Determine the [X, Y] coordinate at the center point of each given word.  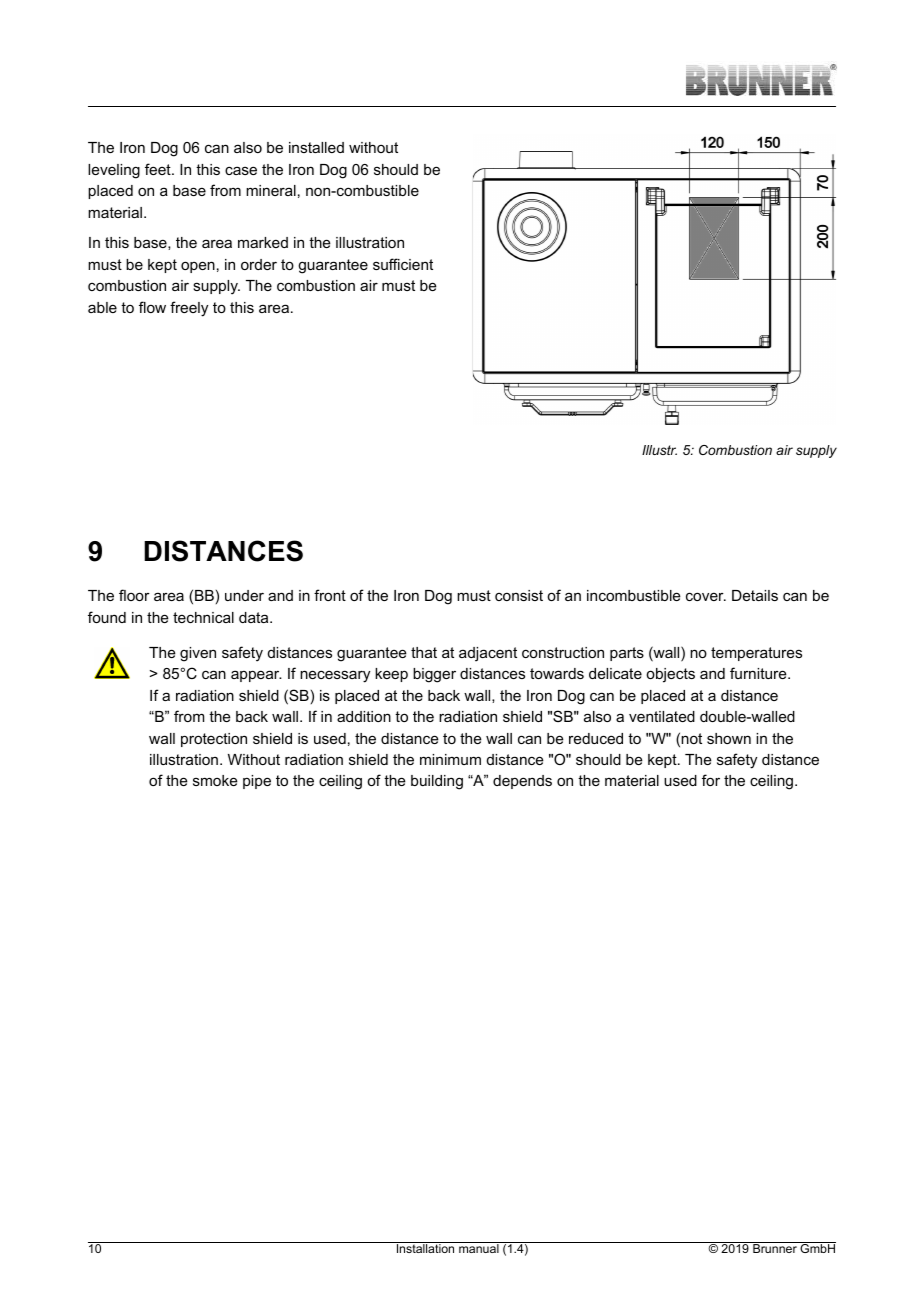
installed [316, 147]
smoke [215, 780]
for [711, 780]
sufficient [403, 264]
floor [134, 595]
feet [159, 169]
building [437, 782]
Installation [425, 1247]
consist [519, 595]
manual [479, 1247]
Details [755, 595]
